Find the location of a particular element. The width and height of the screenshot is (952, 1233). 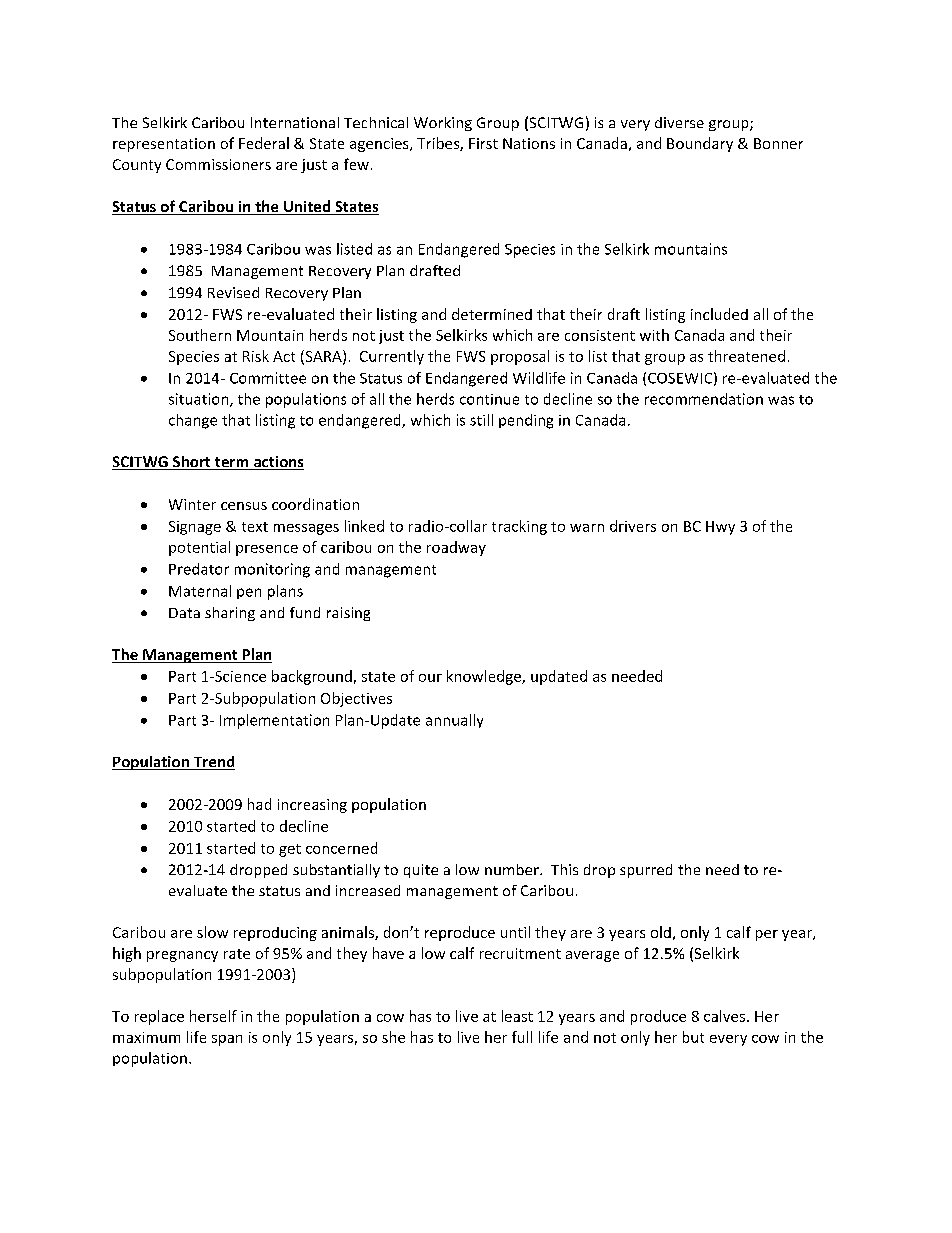

herself is located at coordinates (213, 1016).
